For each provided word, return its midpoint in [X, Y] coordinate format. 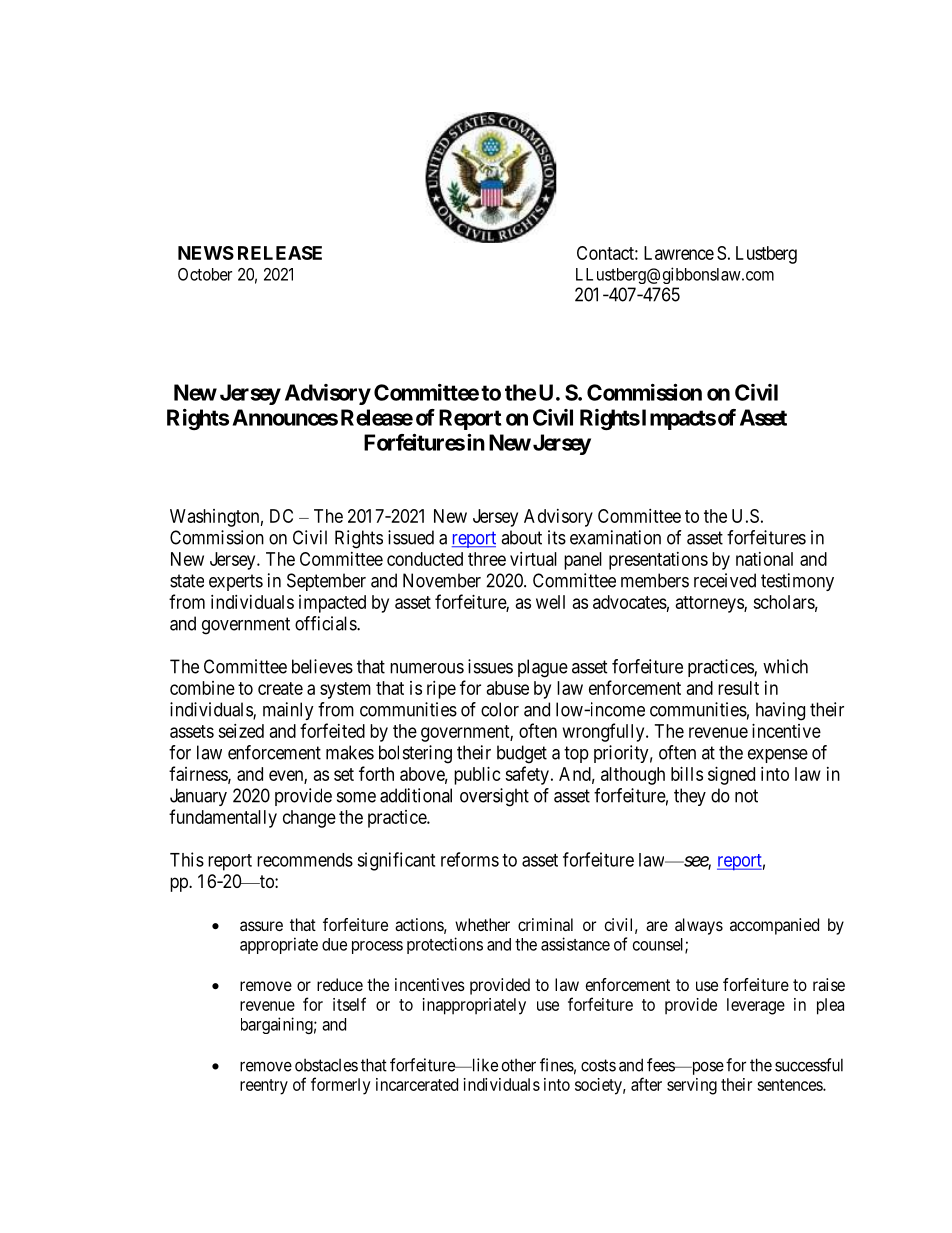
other [519, 1065]
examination [615, 537]
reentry [264, 1087]
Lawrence [679, 253]
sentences [790, 1085]
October [205, 274]
